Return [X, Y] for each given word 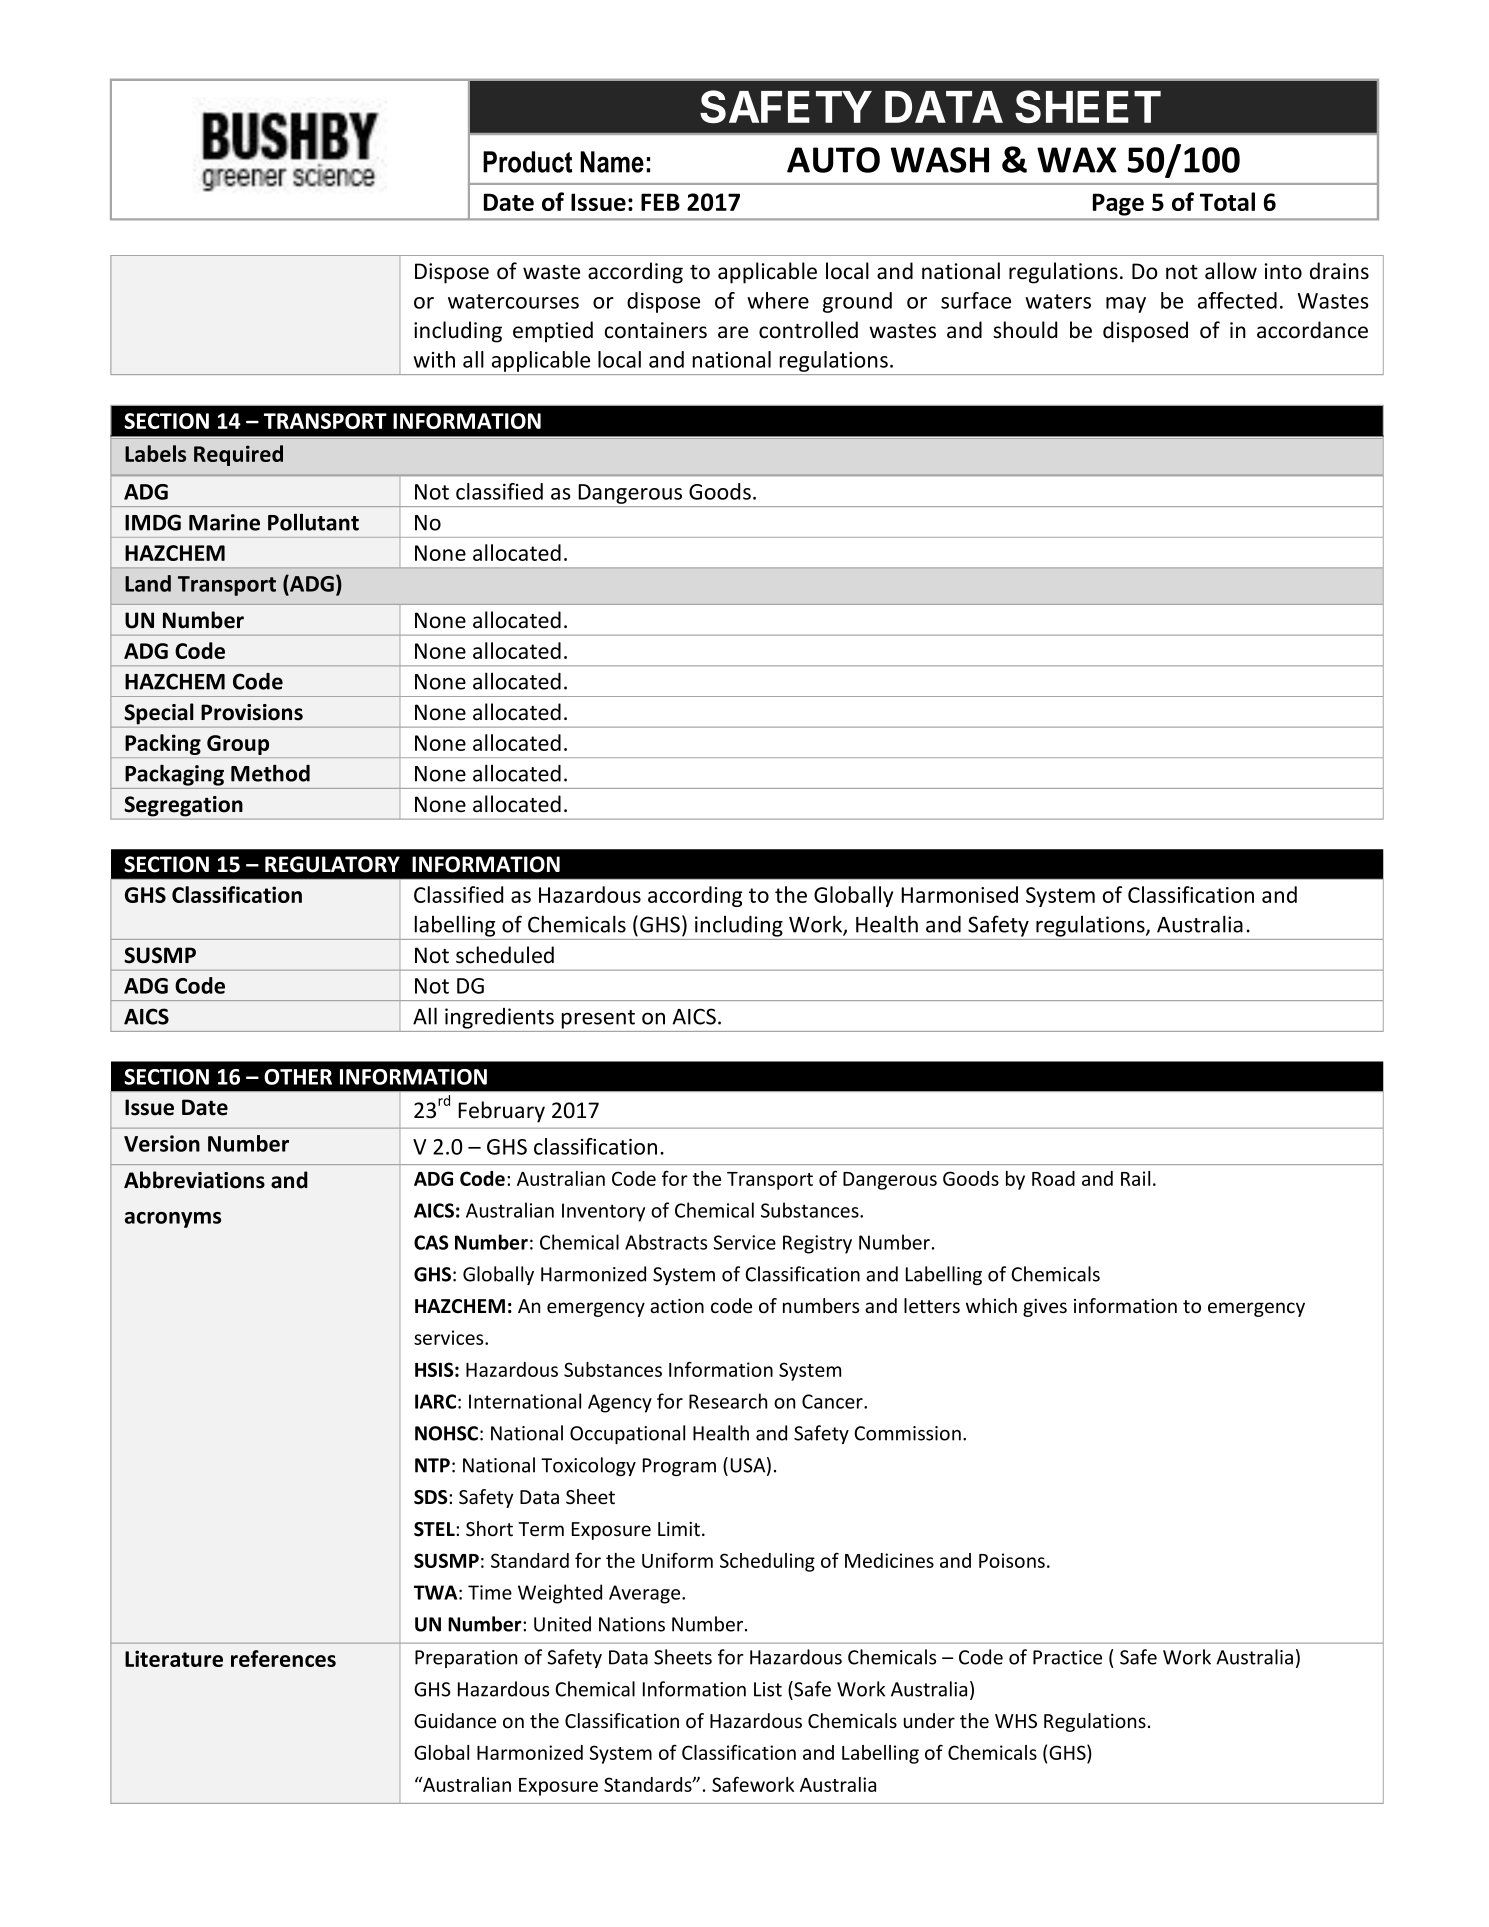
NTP [432, 1465]
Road [1053, 1178]
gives [1045, 1308]
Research [728, 1401]
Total [1227, 201]
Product [527, 162]
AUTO [833, 160]
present [598, 1019]
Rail [1135, 1178]
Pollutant [313, 522]
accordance [1312, 330]
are [733, 332]
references [283, 1658]
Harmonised [959, 894]
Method [270, 773]
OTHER [298, 1077]
